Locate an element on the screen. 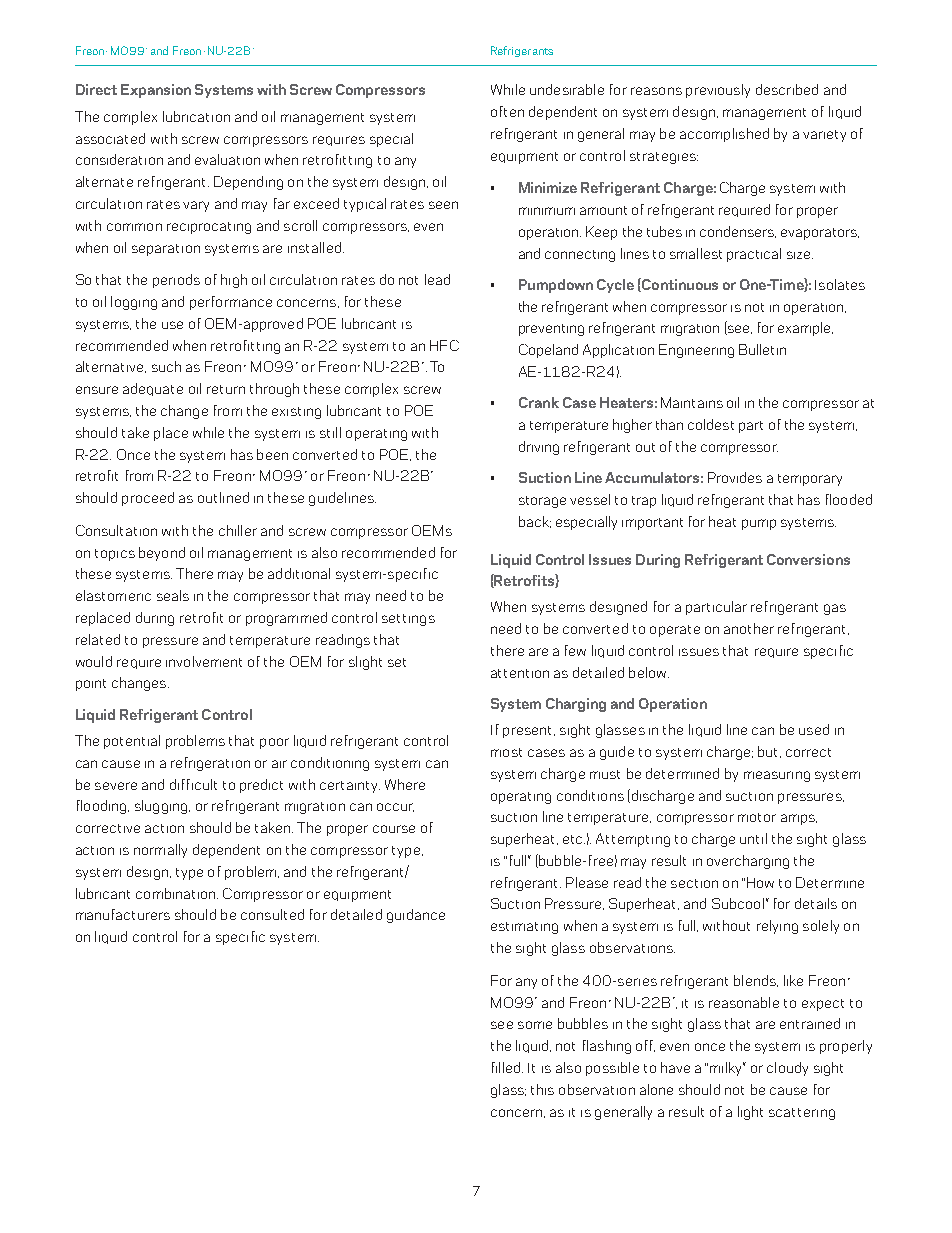  seals is located at coordinates (173, 595).
